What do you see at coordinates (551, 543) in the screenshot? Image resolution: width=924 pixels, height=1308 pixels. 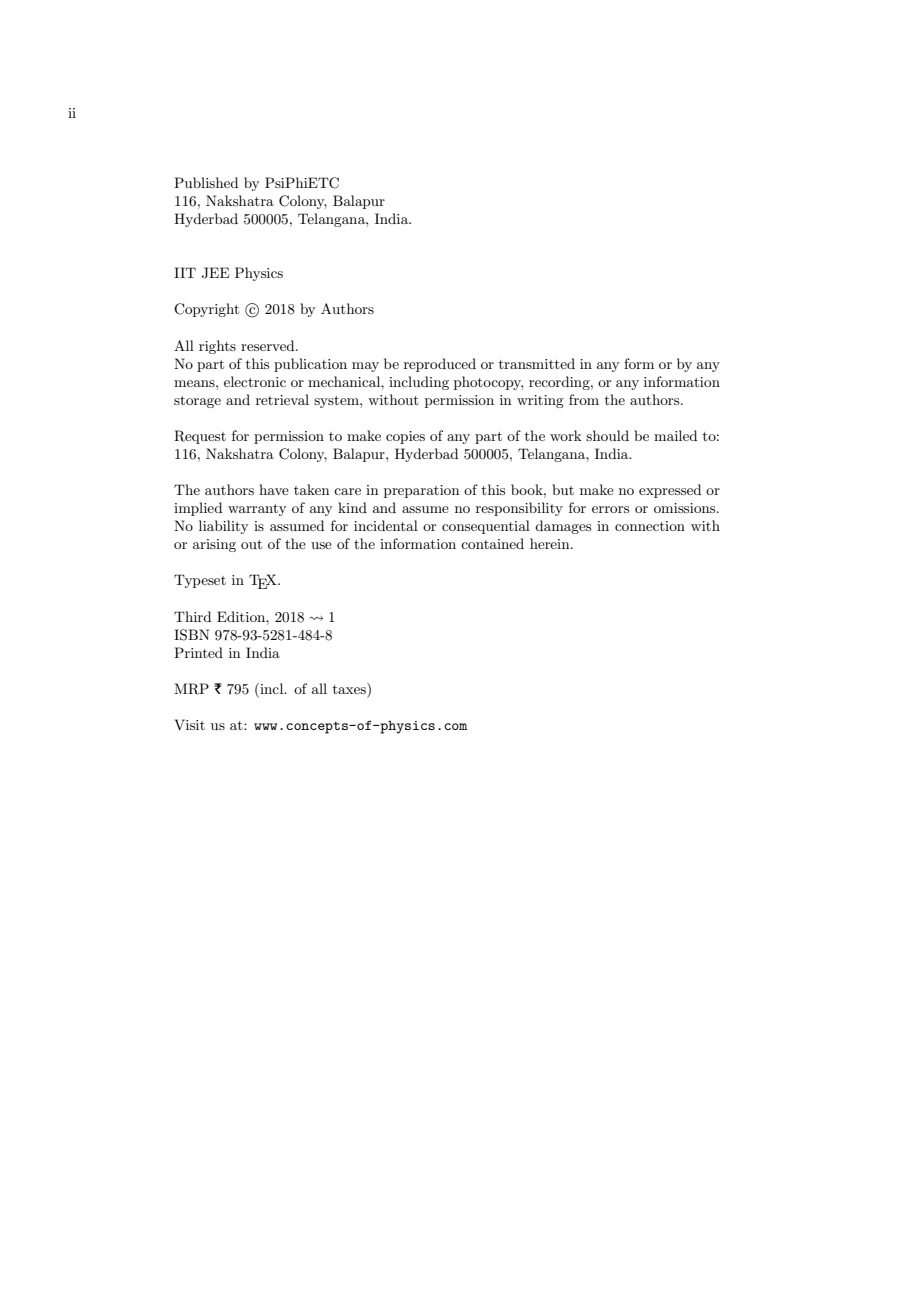 I see `herein` at bounding box center [551, 543].
